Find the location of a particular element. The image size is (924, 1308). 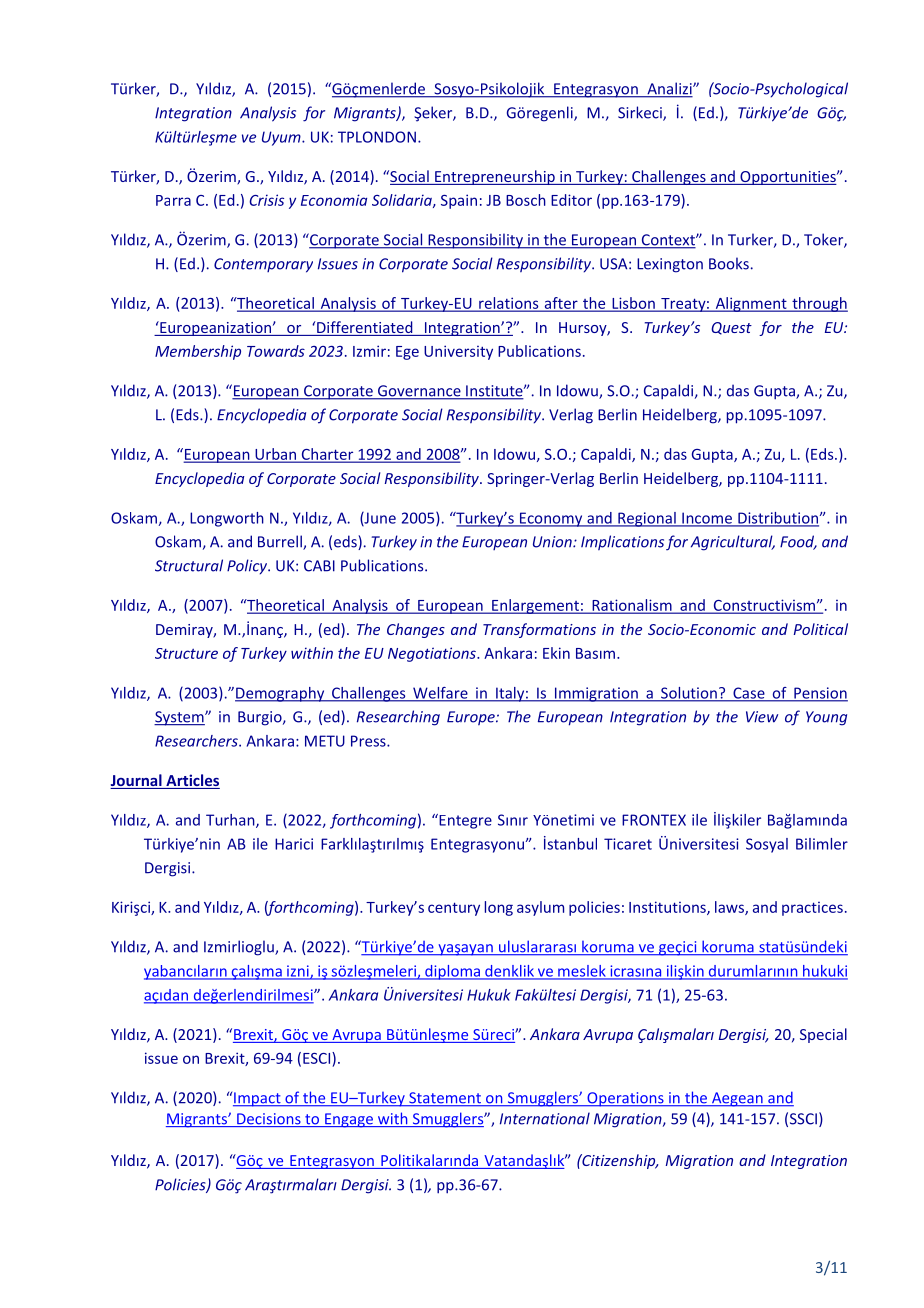

Crisis is located at coordinates (266, 200).
